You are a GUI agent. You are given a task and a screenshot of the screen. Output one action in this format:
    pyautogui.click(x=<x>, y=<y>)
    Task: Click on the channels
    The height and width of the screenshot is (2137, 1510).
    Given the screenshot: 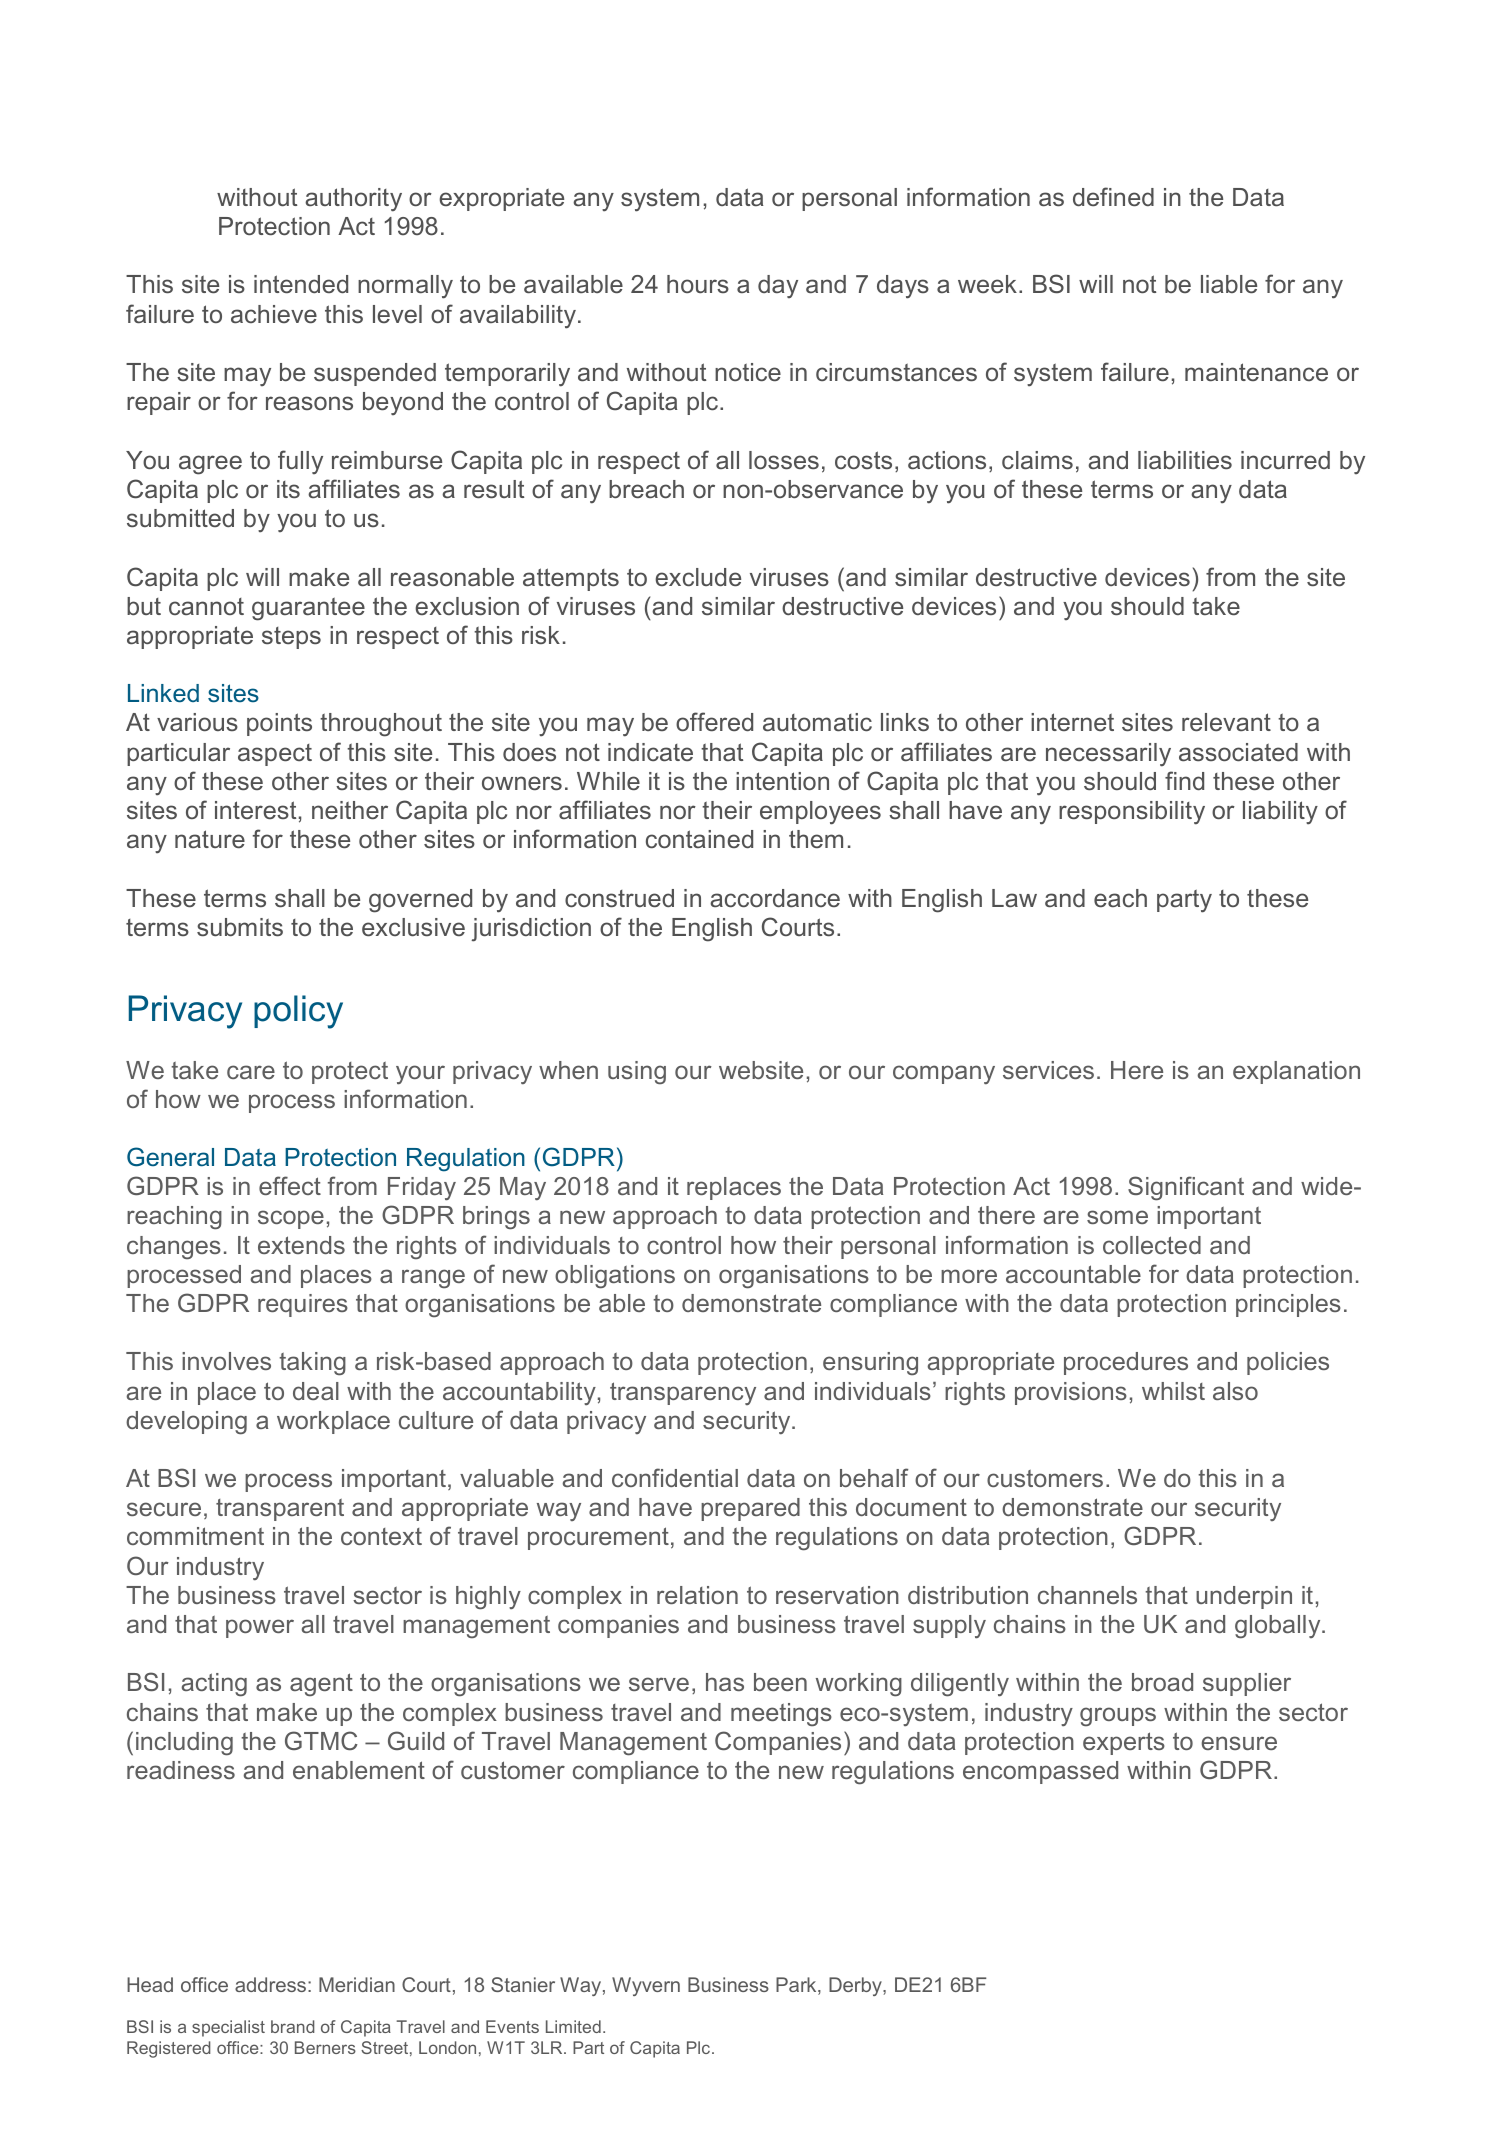 What is the action you would take?
    pyautogui.click(x=1087, y=1595)
